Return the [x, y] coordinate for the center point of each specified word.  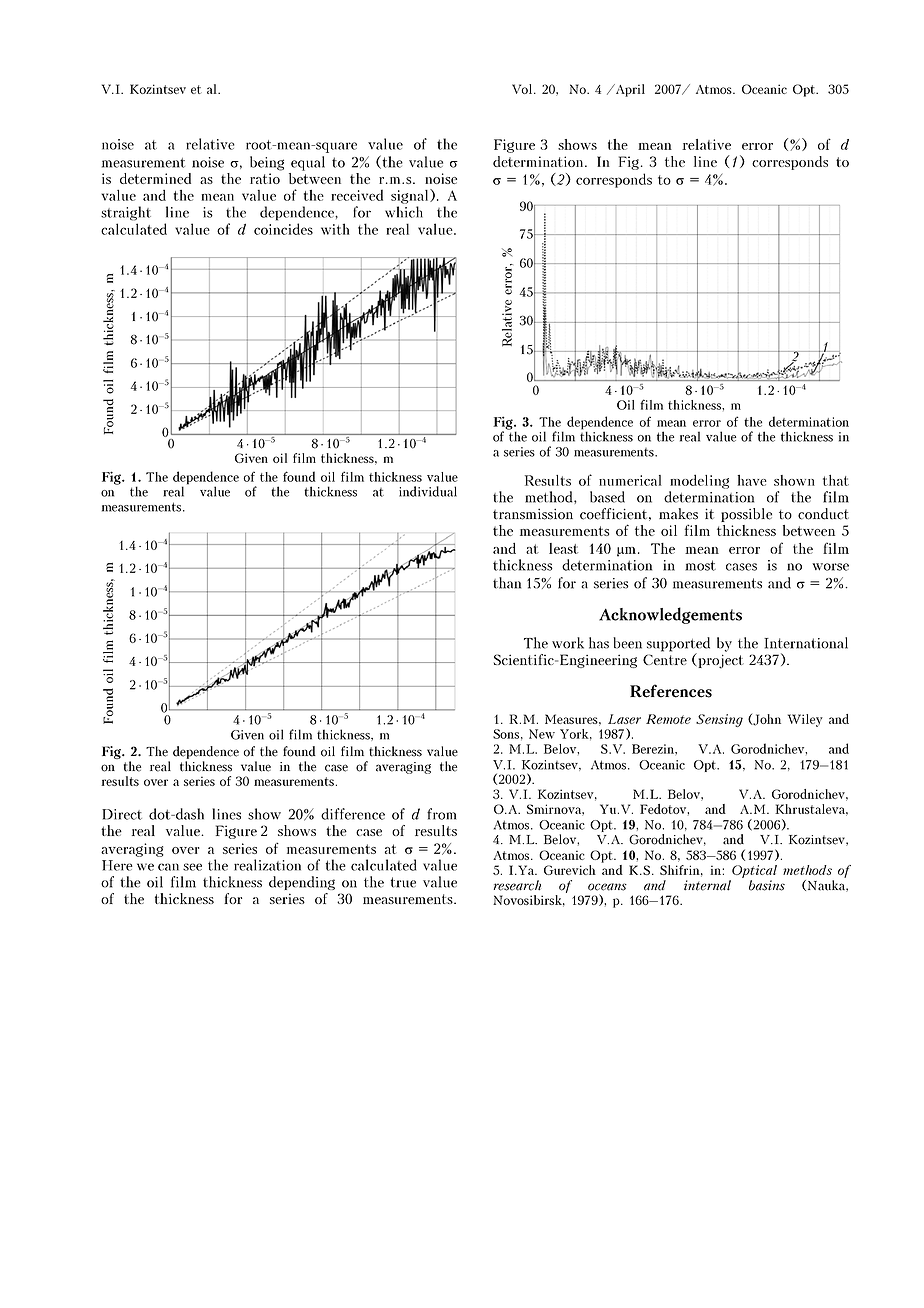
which [404, 212]
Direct [122, 814]
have [752, 480]
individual [428, 491]
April [629, 90]
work [568, 643]
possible [746, 515]
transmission [533, 514]
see [192, 867]
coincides [283, 229]
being [267, 163]
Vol [523, 89]
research [517, 885]
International [806, 643]
